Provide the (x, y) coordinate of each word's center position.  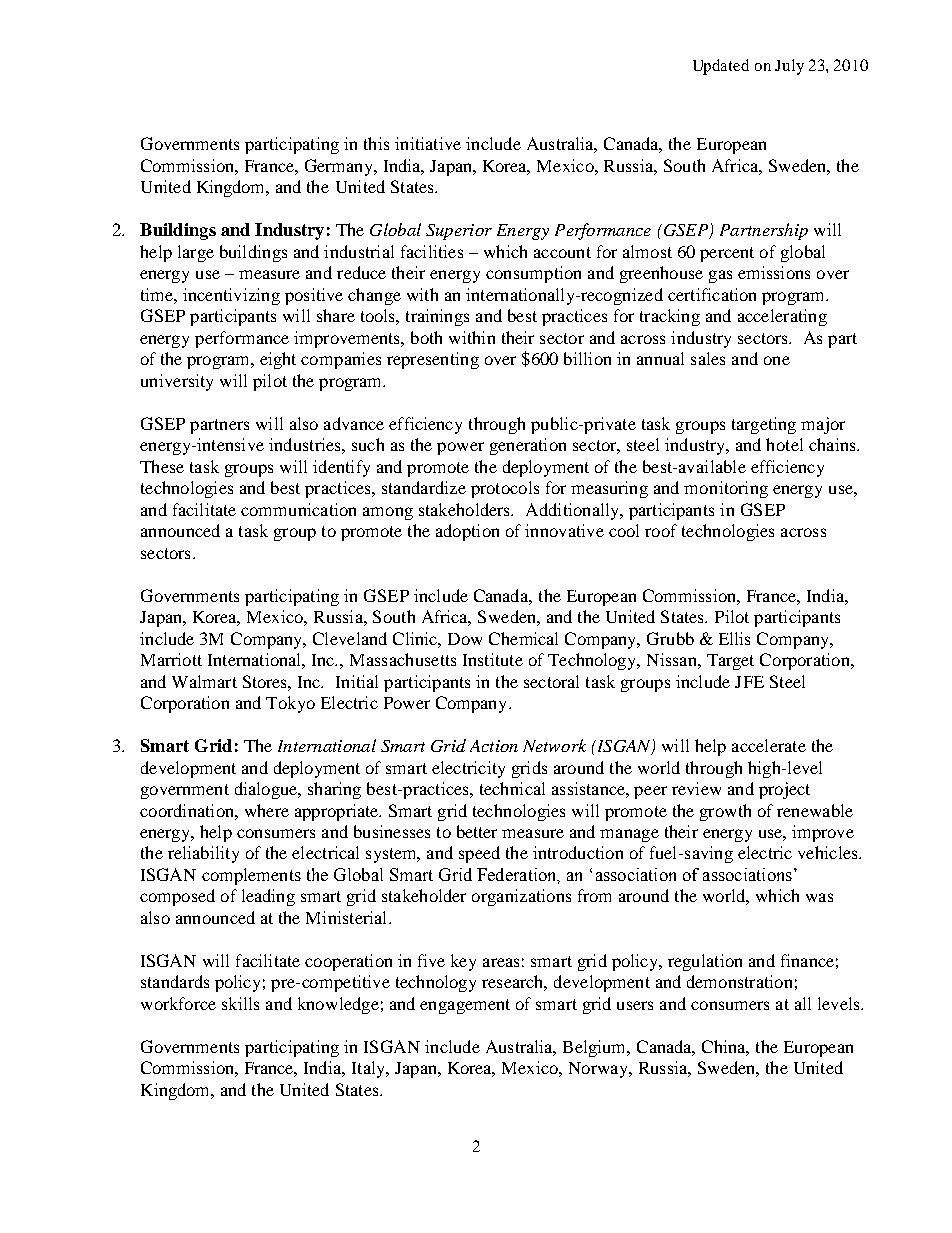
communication (298, 509)
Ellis (734, 638)
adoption (467, 532)
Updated (721, 67)
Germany (340, 167)
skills (240, 1003)
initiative (428, 143)
